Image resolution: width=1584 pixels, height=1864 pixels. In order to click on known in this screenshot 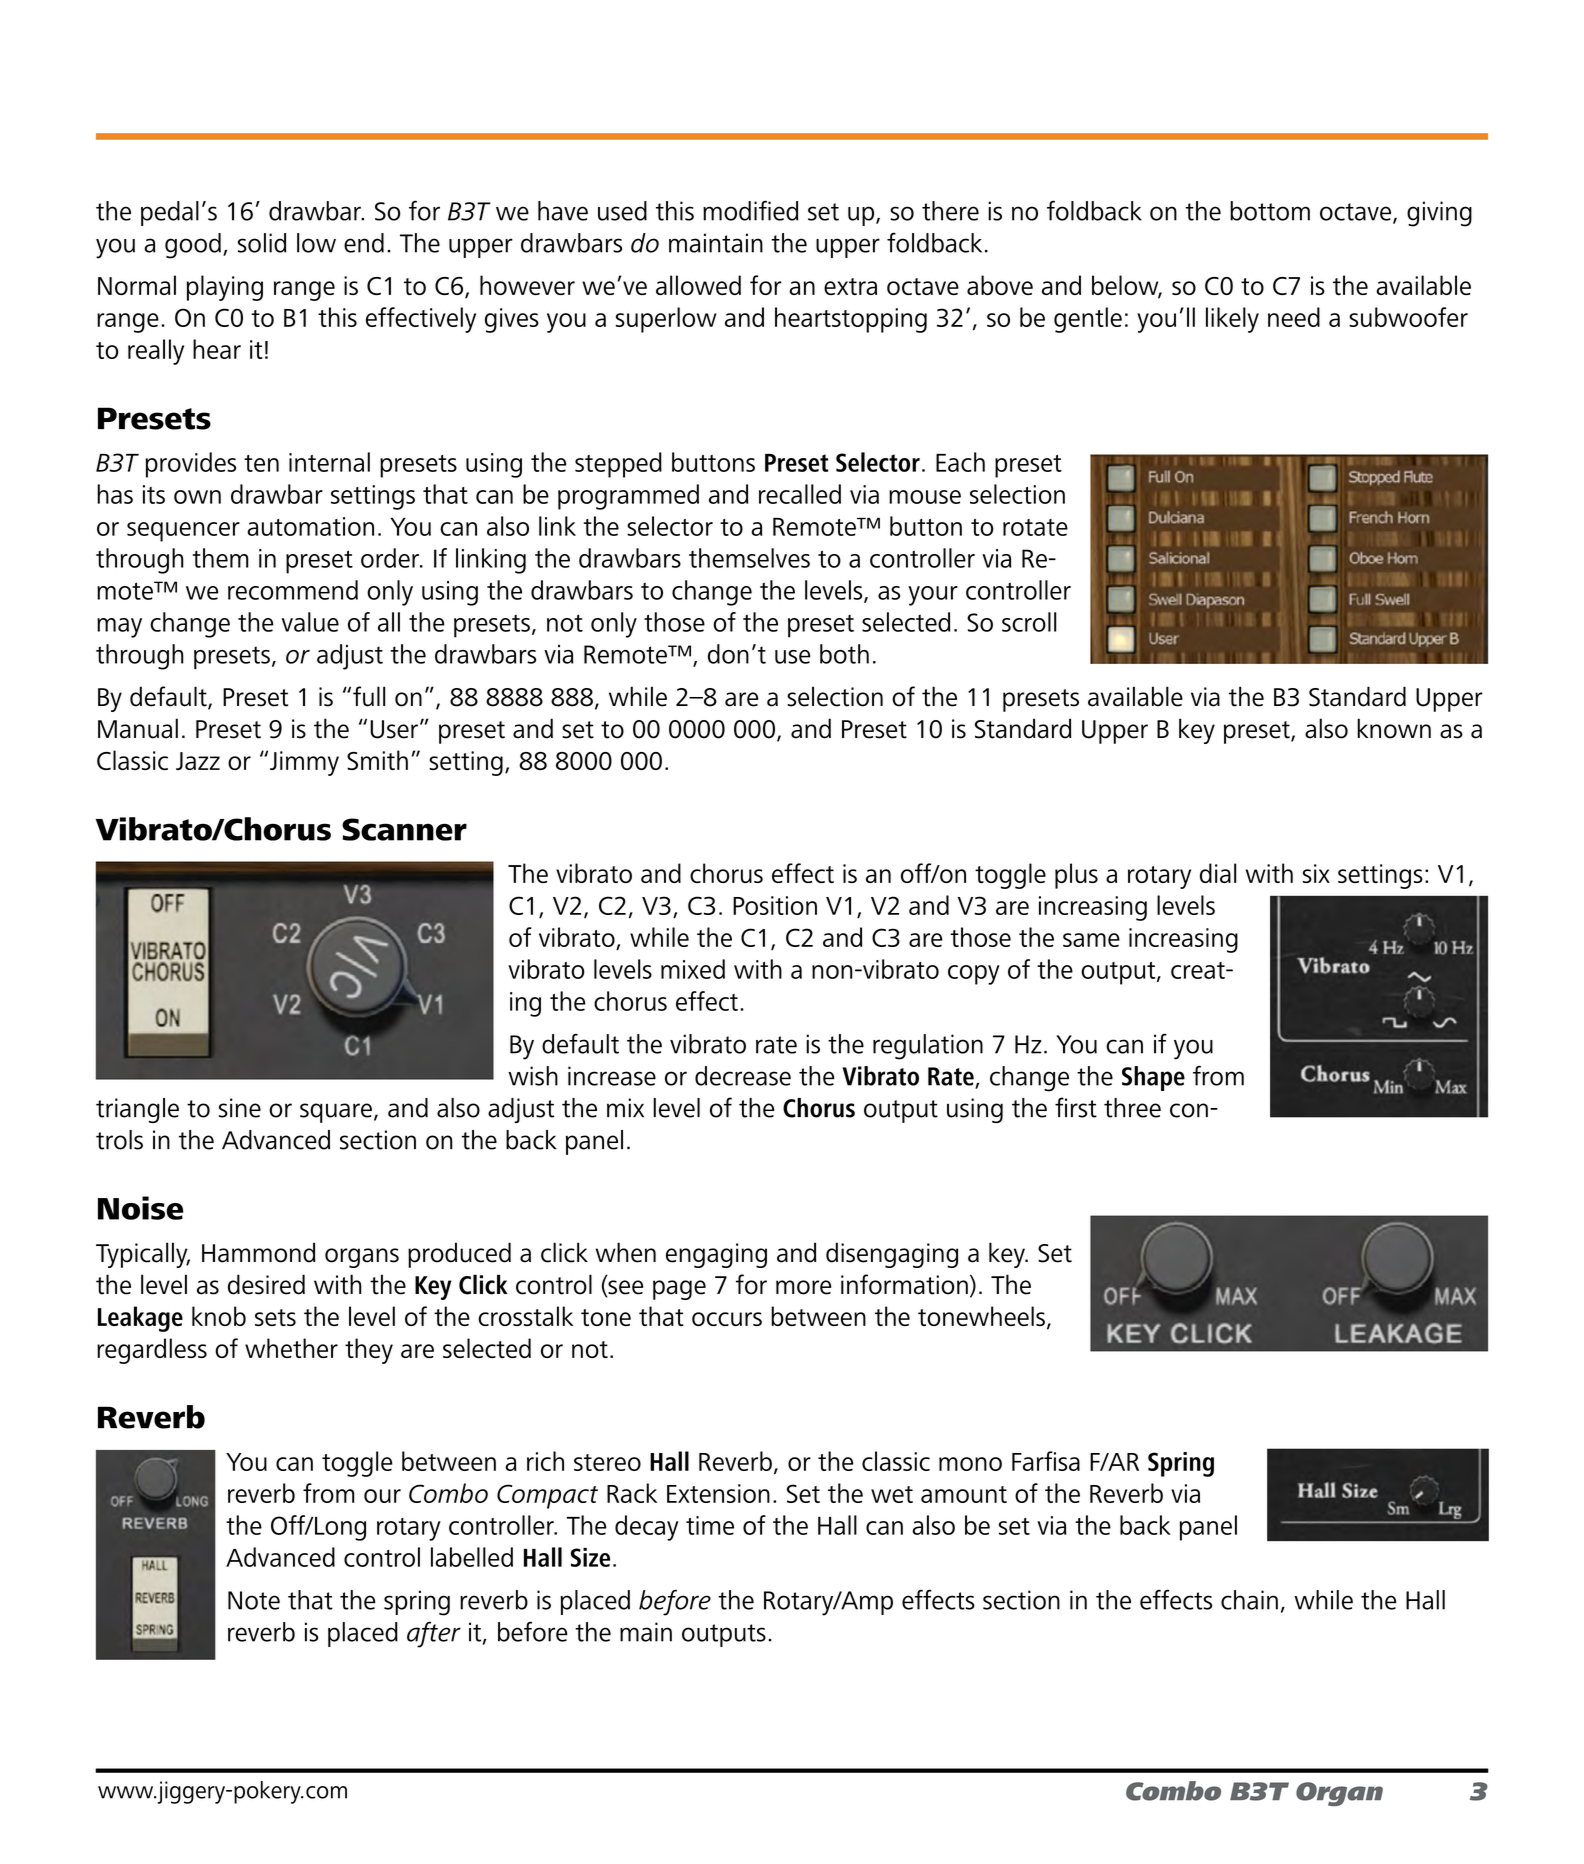, I will do `click(1394, 728)`.
